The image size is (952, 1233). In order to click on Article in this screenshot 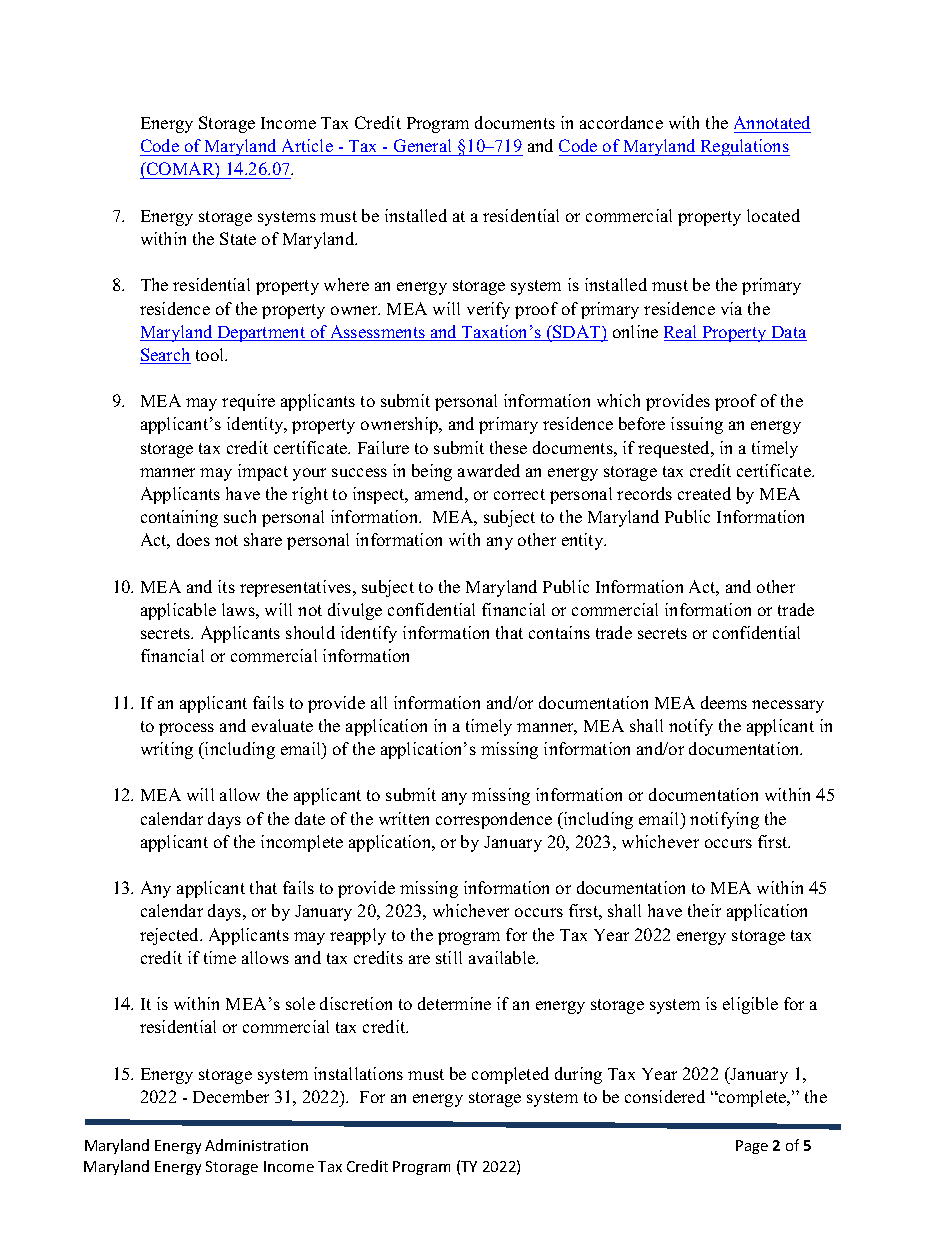, I will do `click(307, 145)`.
